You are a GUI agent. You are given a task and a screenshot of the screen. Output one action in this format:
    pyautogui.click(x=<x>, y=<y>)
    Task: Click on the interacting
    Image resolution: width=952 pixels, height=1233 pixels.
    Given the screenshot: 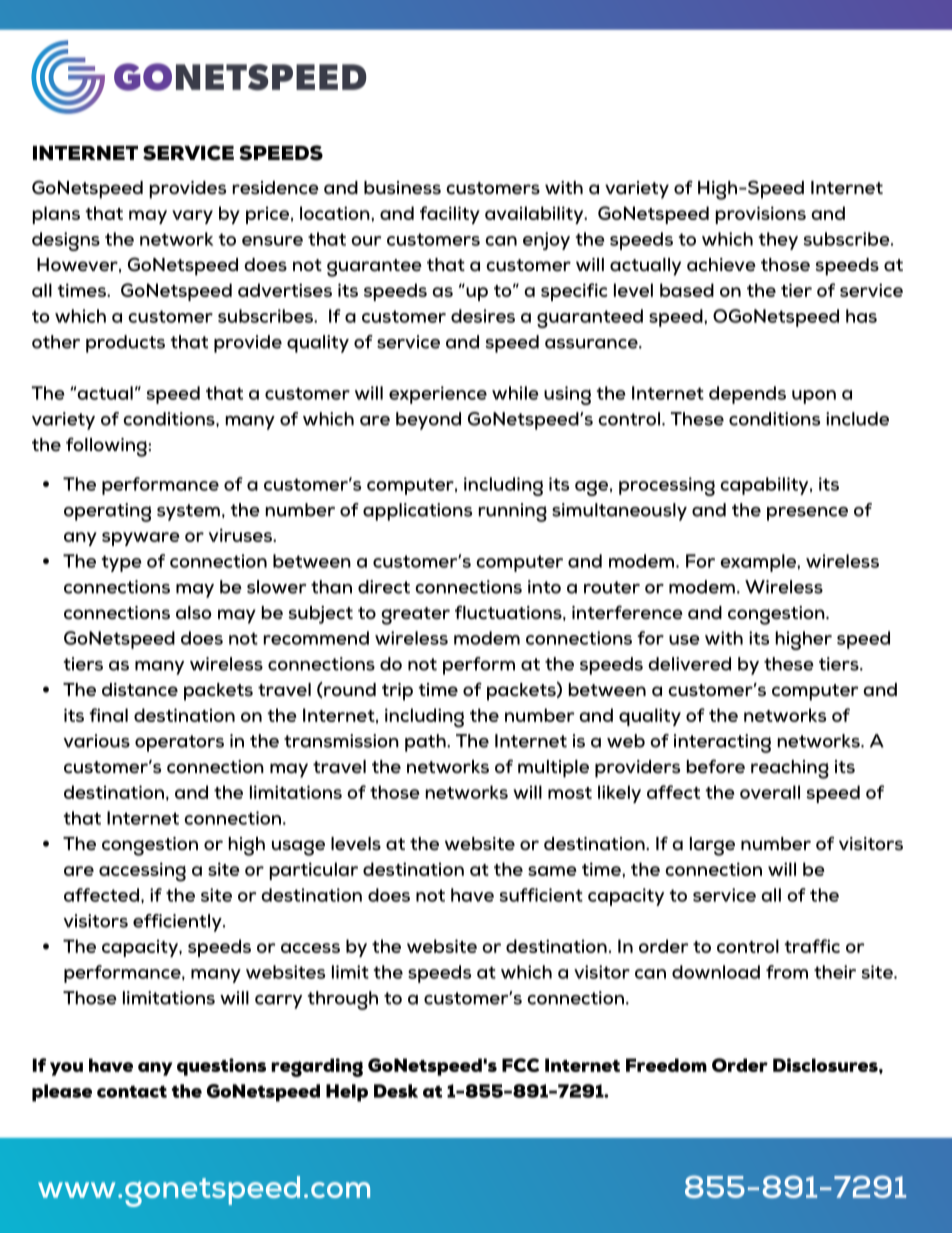 What is the action you would take?
    pyautogui.click(x=722, y=743)
